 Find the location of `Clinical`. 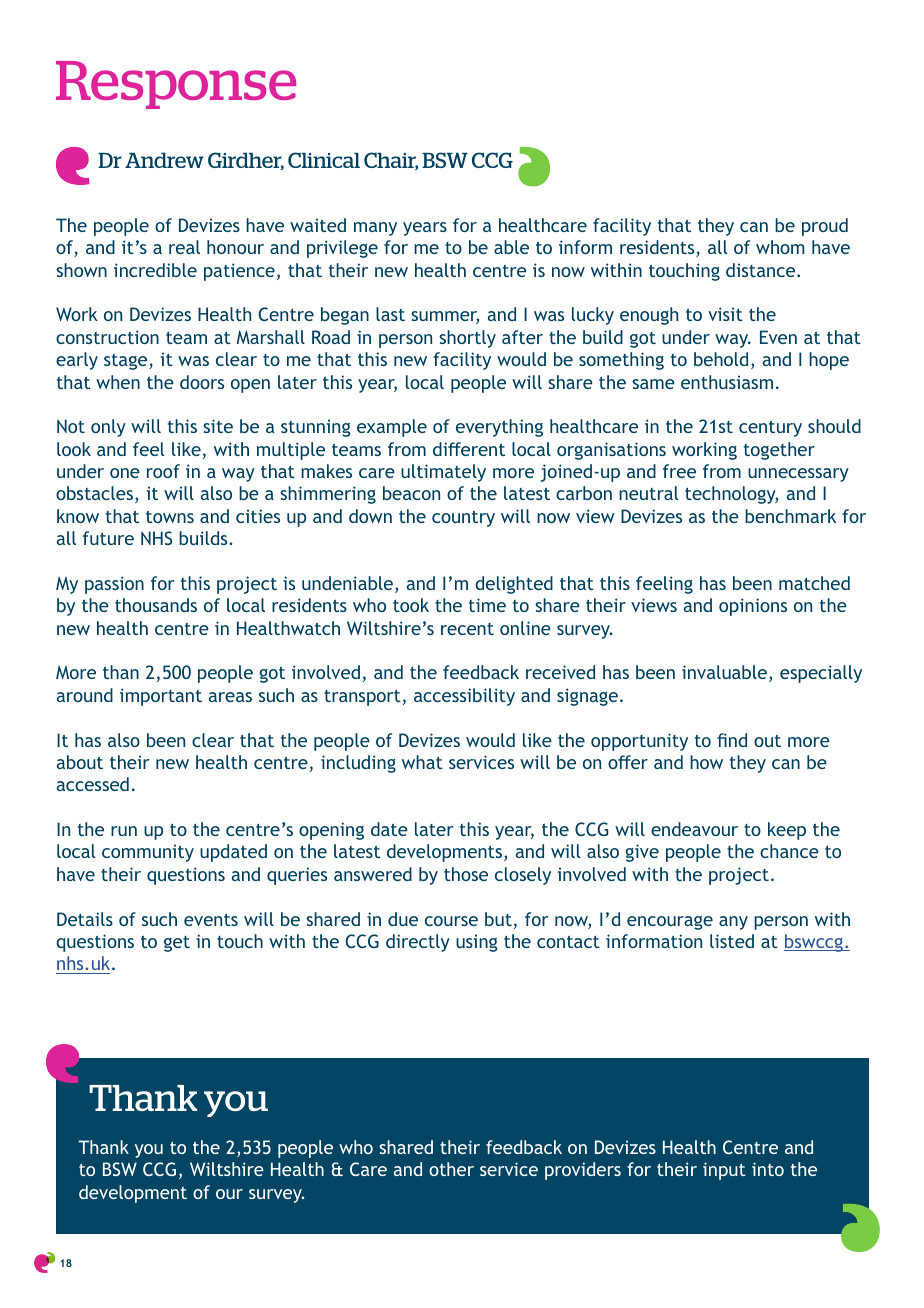

Clinical is located at coordinates (324, 160).
